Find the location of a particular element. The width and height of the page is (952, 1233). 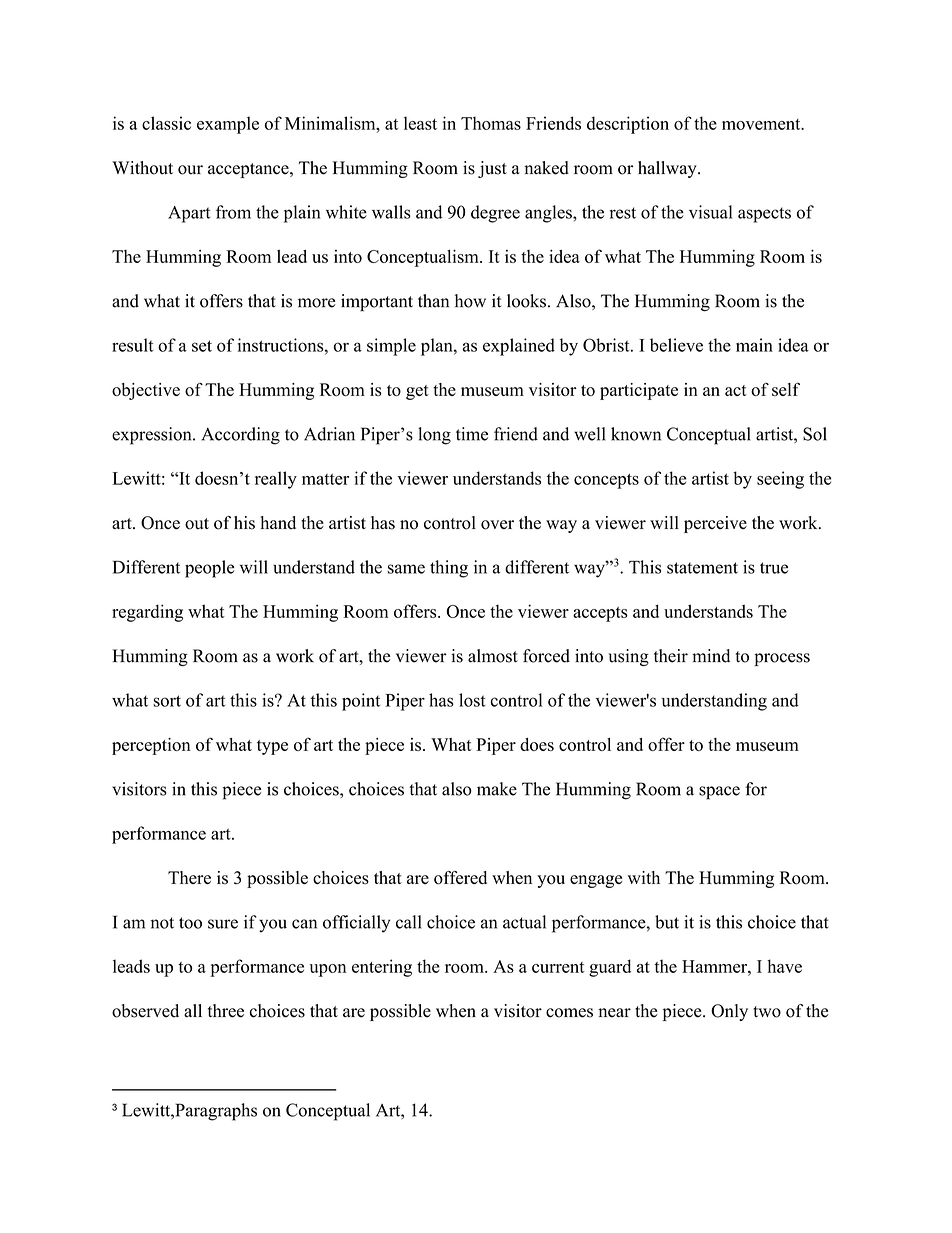

mind is located at coordinates (711, 656).
